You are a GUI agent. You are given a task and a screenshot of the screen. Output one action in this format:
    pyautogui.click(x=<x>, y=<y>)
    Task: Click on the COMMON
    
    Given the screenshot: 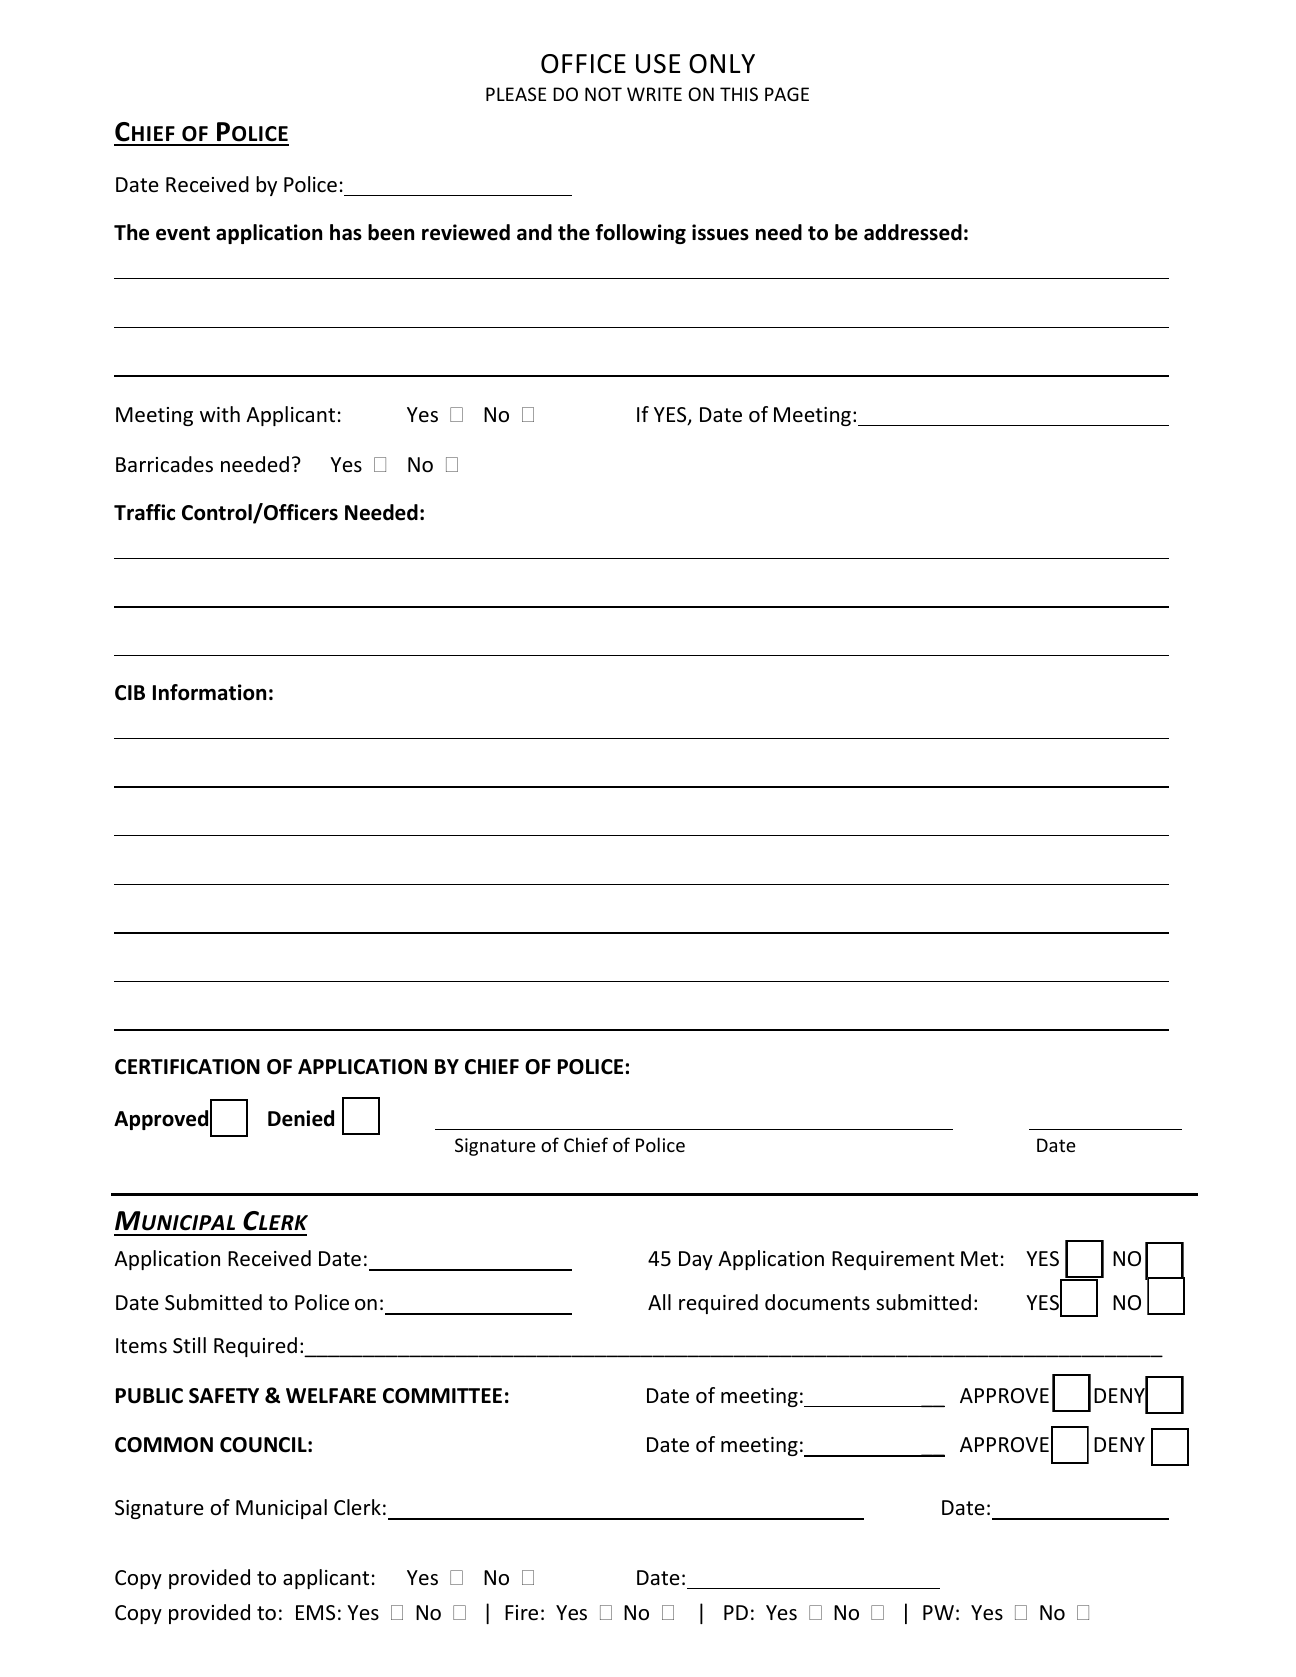 What is the action you would take?
    pyautogui.click(x=164, y=1445)
